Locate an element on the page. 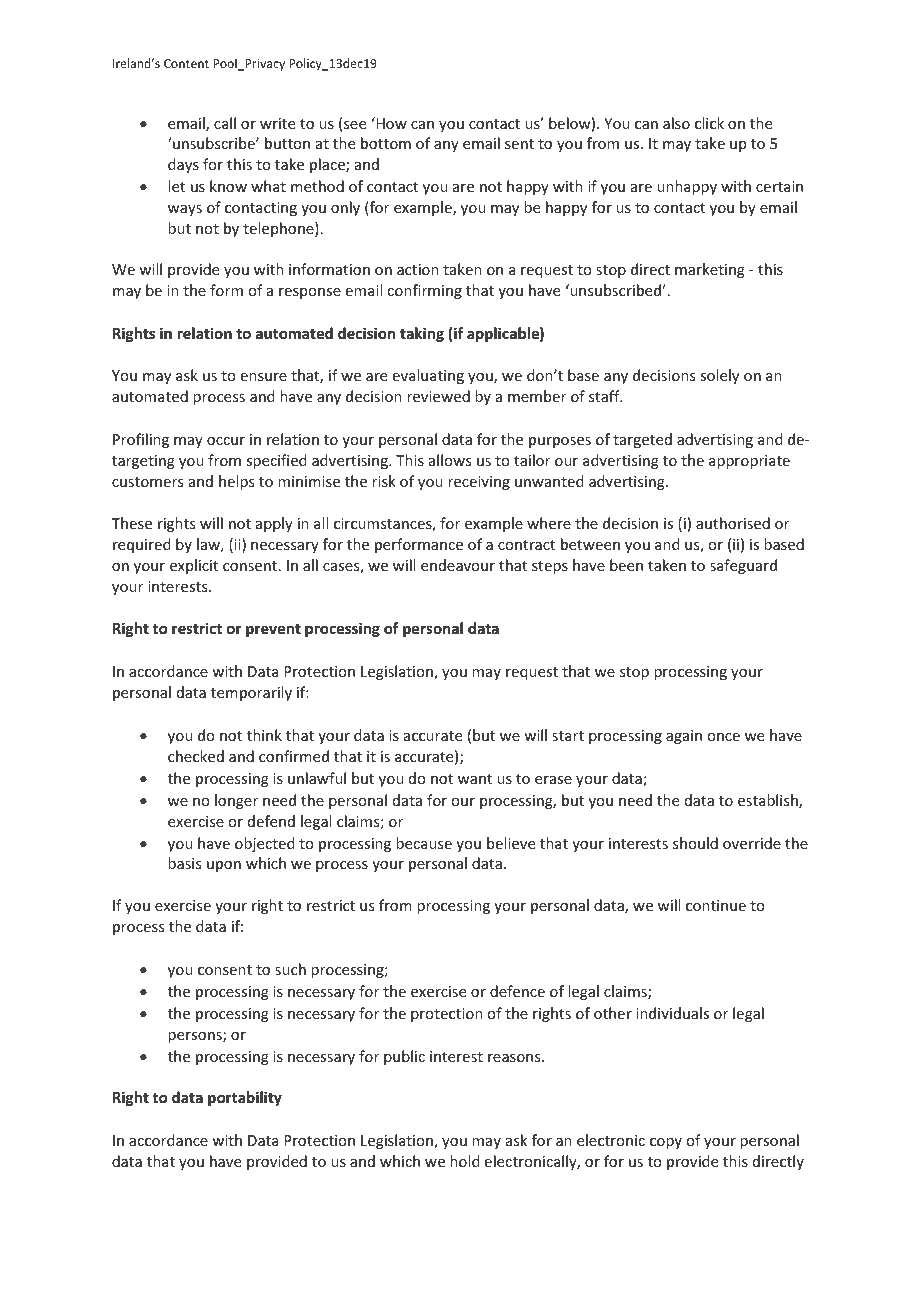  ensure is located at coordinates (264, 377).
